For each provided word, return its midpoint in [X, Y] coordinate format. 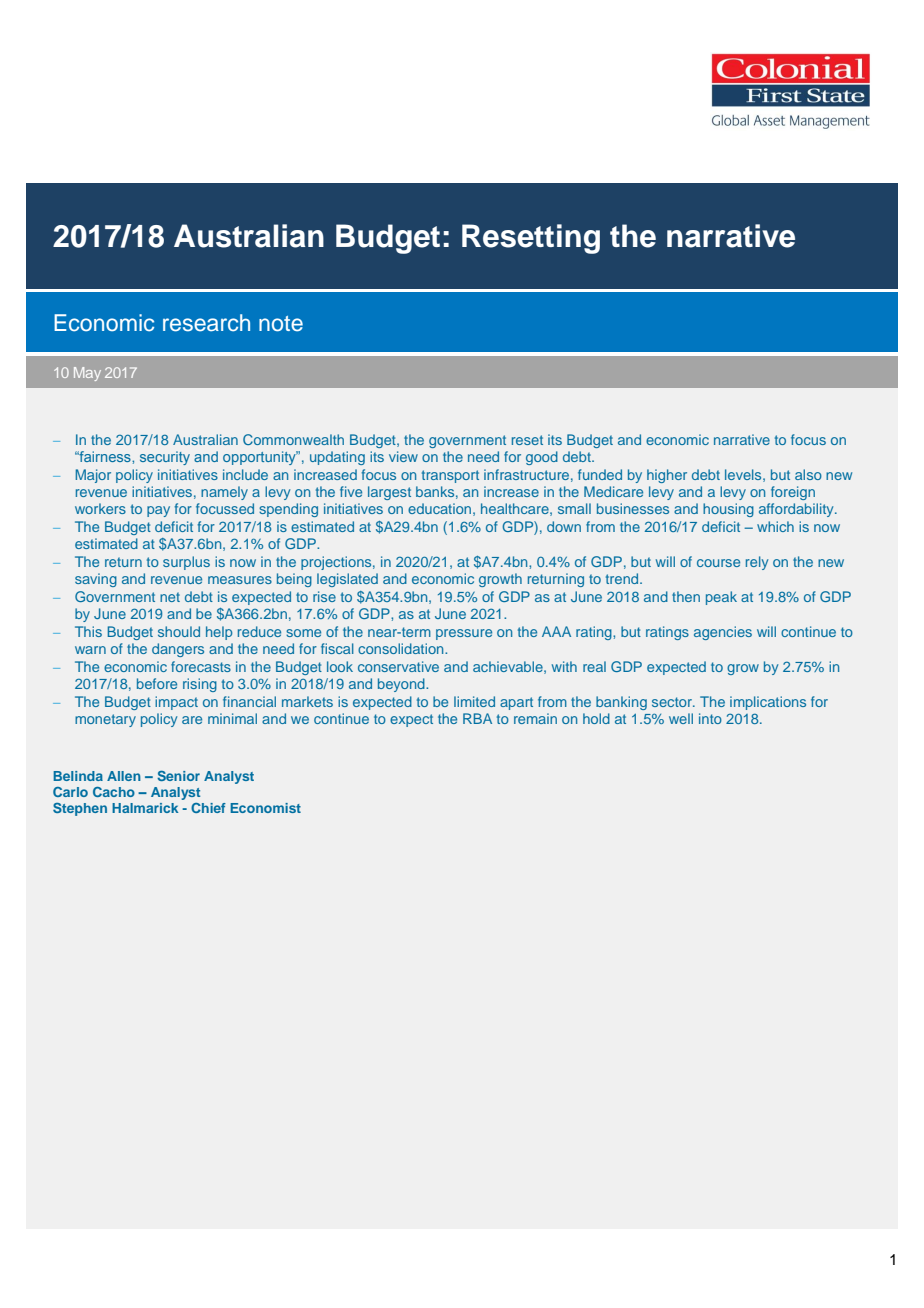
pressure [464, 634]
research [206, 323]
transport [450, 476]
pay [158, 511]
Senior [178, 776]
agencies [723, 633]
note [281, 324]
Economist [265, 808]
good [542, 458]
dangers [178, 650]
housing [728, 510]
